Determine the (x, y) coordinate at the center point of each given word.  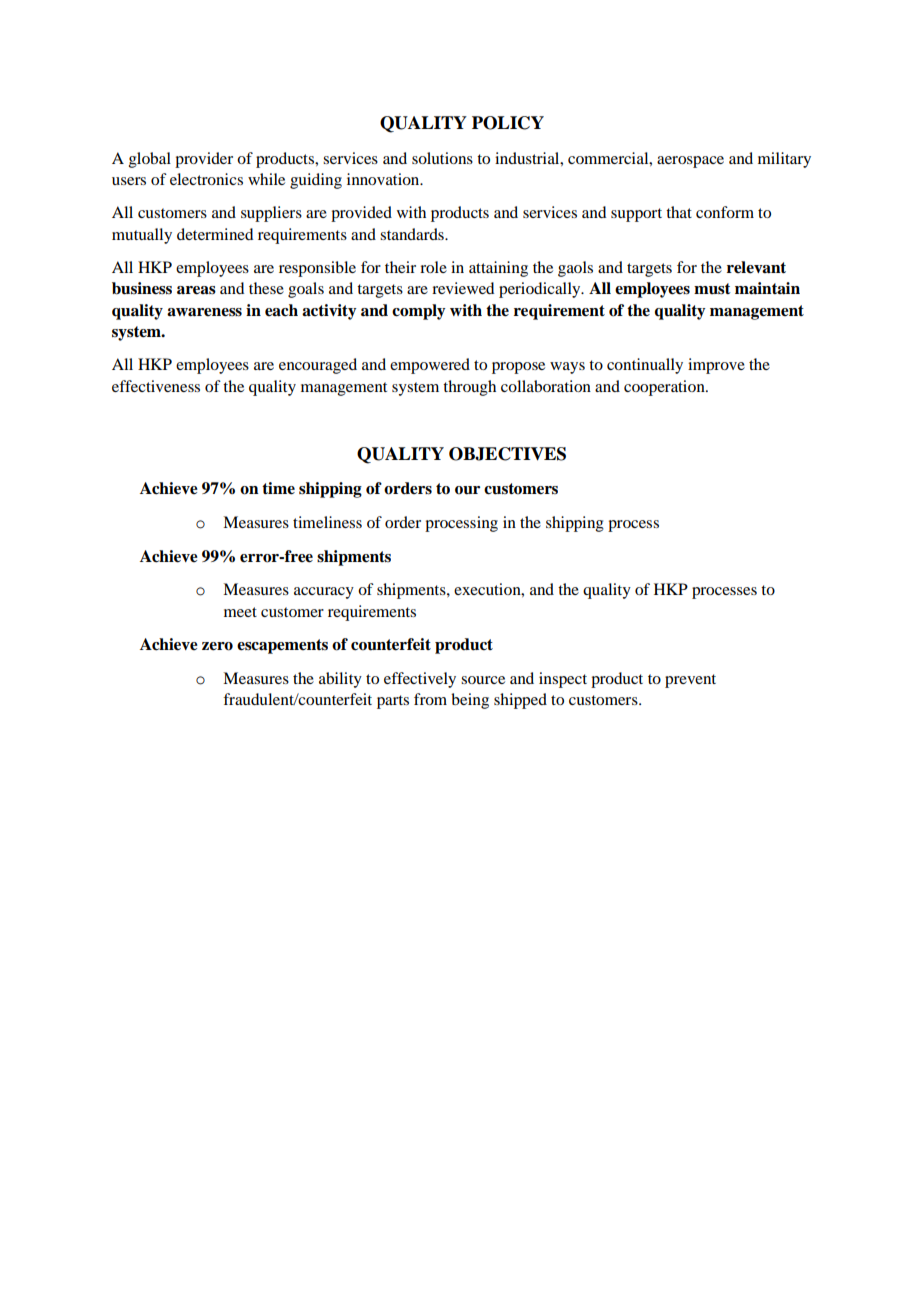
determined (215, 234)
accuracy (324, 593)
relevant (756, 267)
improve (716, 366)
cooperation (665, 388)
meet (240, 612)
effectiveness (156, 386)
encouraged (318, 366)
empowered (430, 366)
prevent (690, 681)
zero (217, 646)
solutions (442, 158)
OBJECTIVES (507, 454)
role (433, 267)
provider (204, 160)
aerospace (690, 162)
